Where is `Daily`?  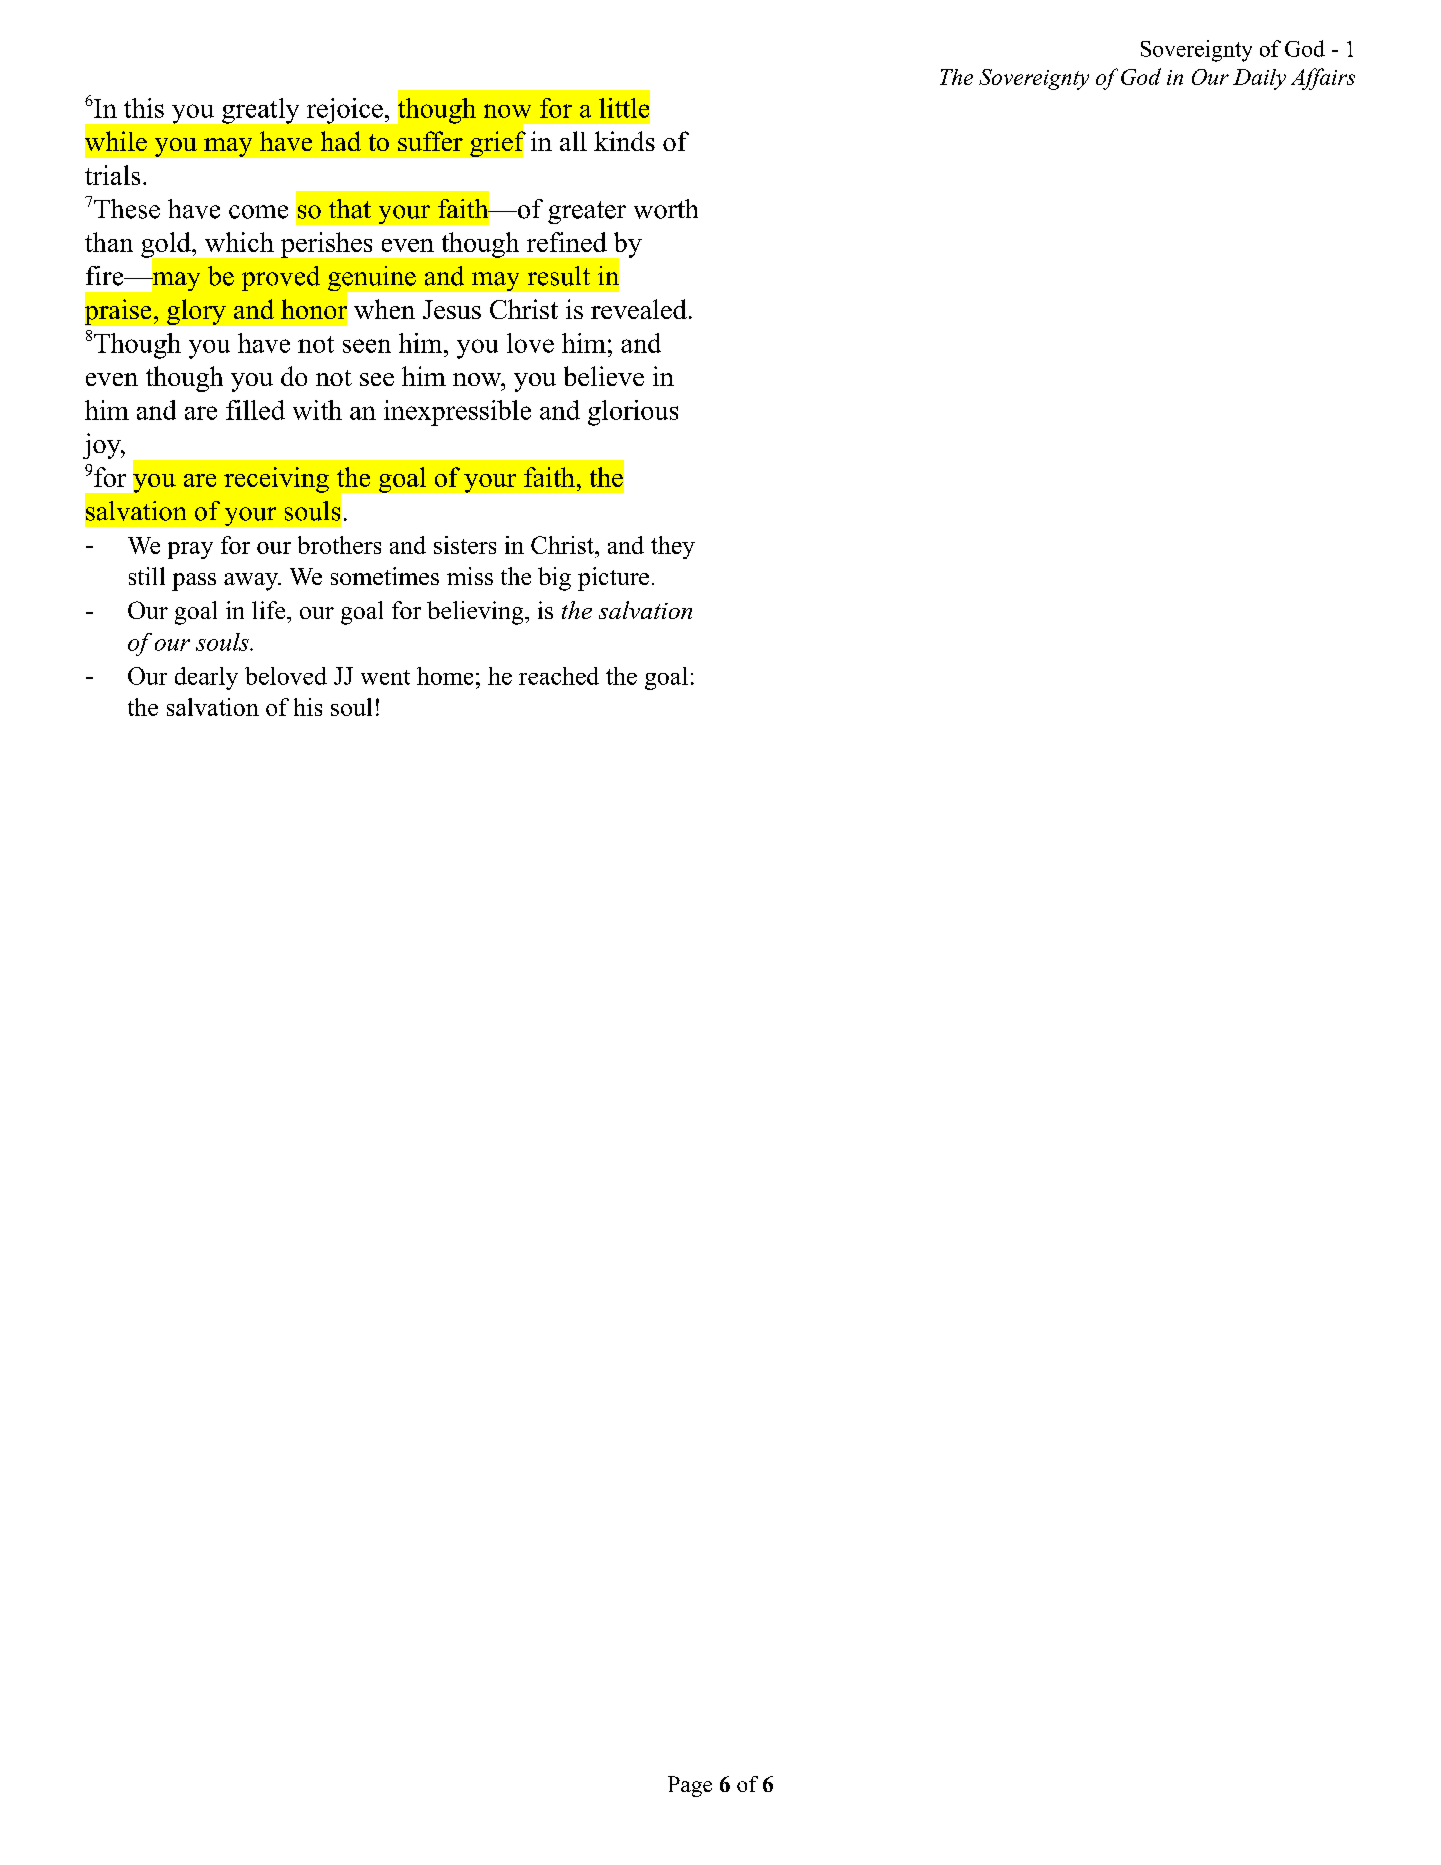
Daily is located at coordinates (1259, 79).
